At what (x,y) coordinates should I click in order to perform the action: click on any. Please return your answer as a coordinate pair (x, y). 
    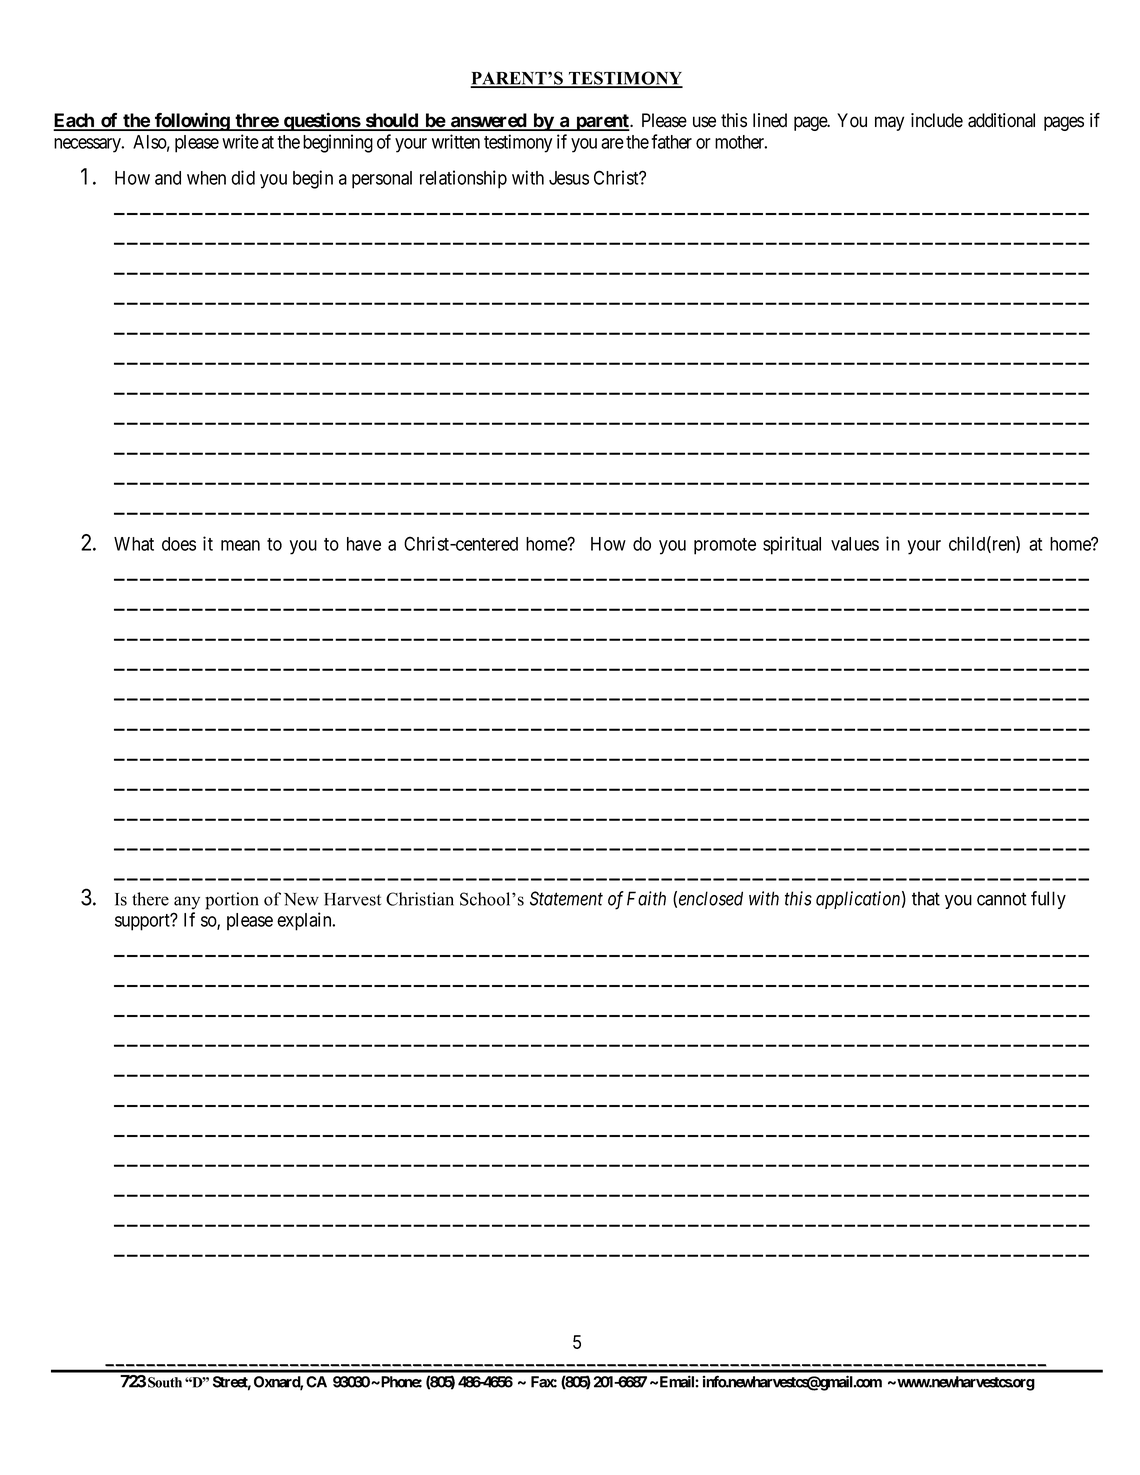
    Looking at the image, I should click on (187, 903).
